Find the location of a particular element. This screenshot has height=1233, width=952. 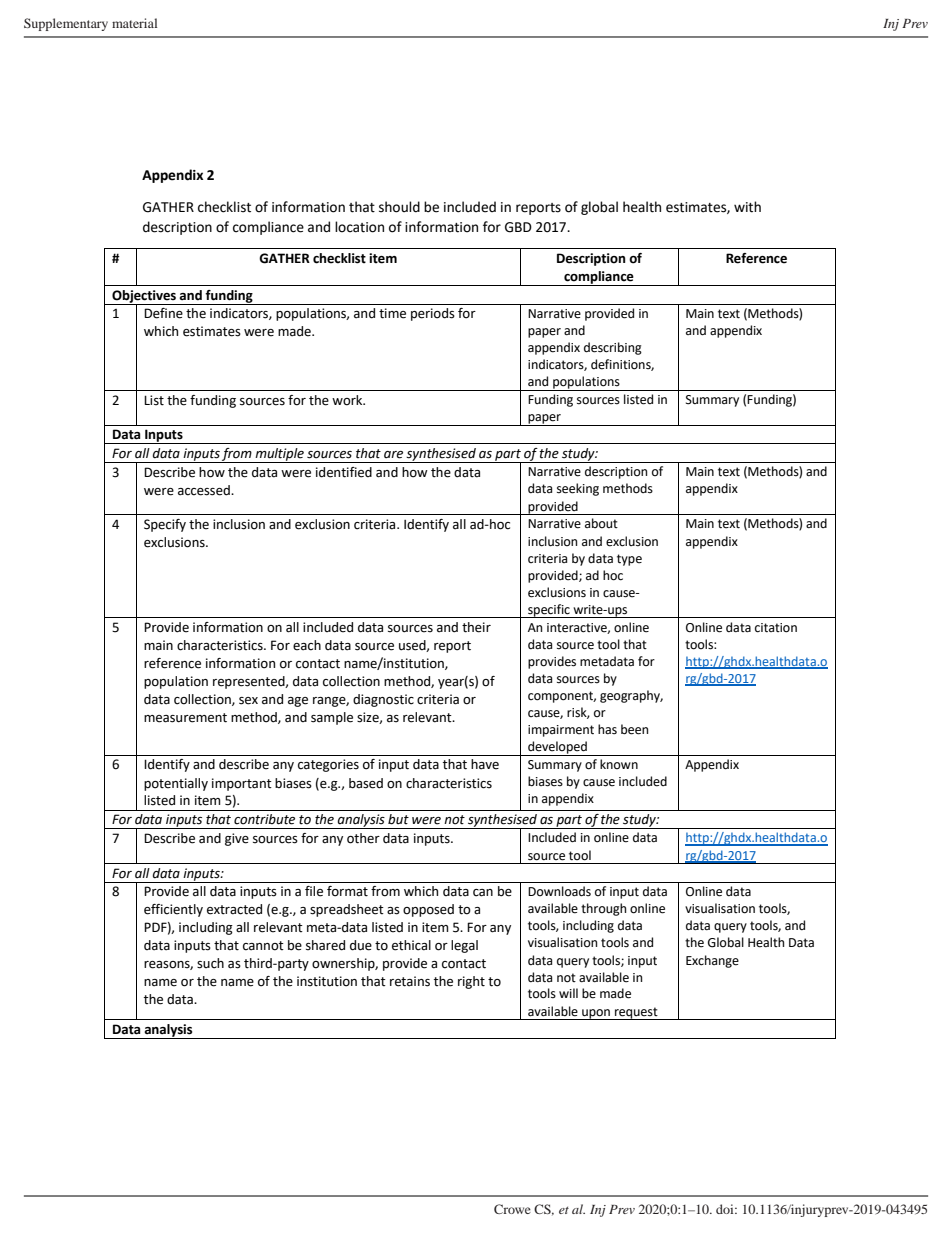

should is located at coordinates (399, 207).
